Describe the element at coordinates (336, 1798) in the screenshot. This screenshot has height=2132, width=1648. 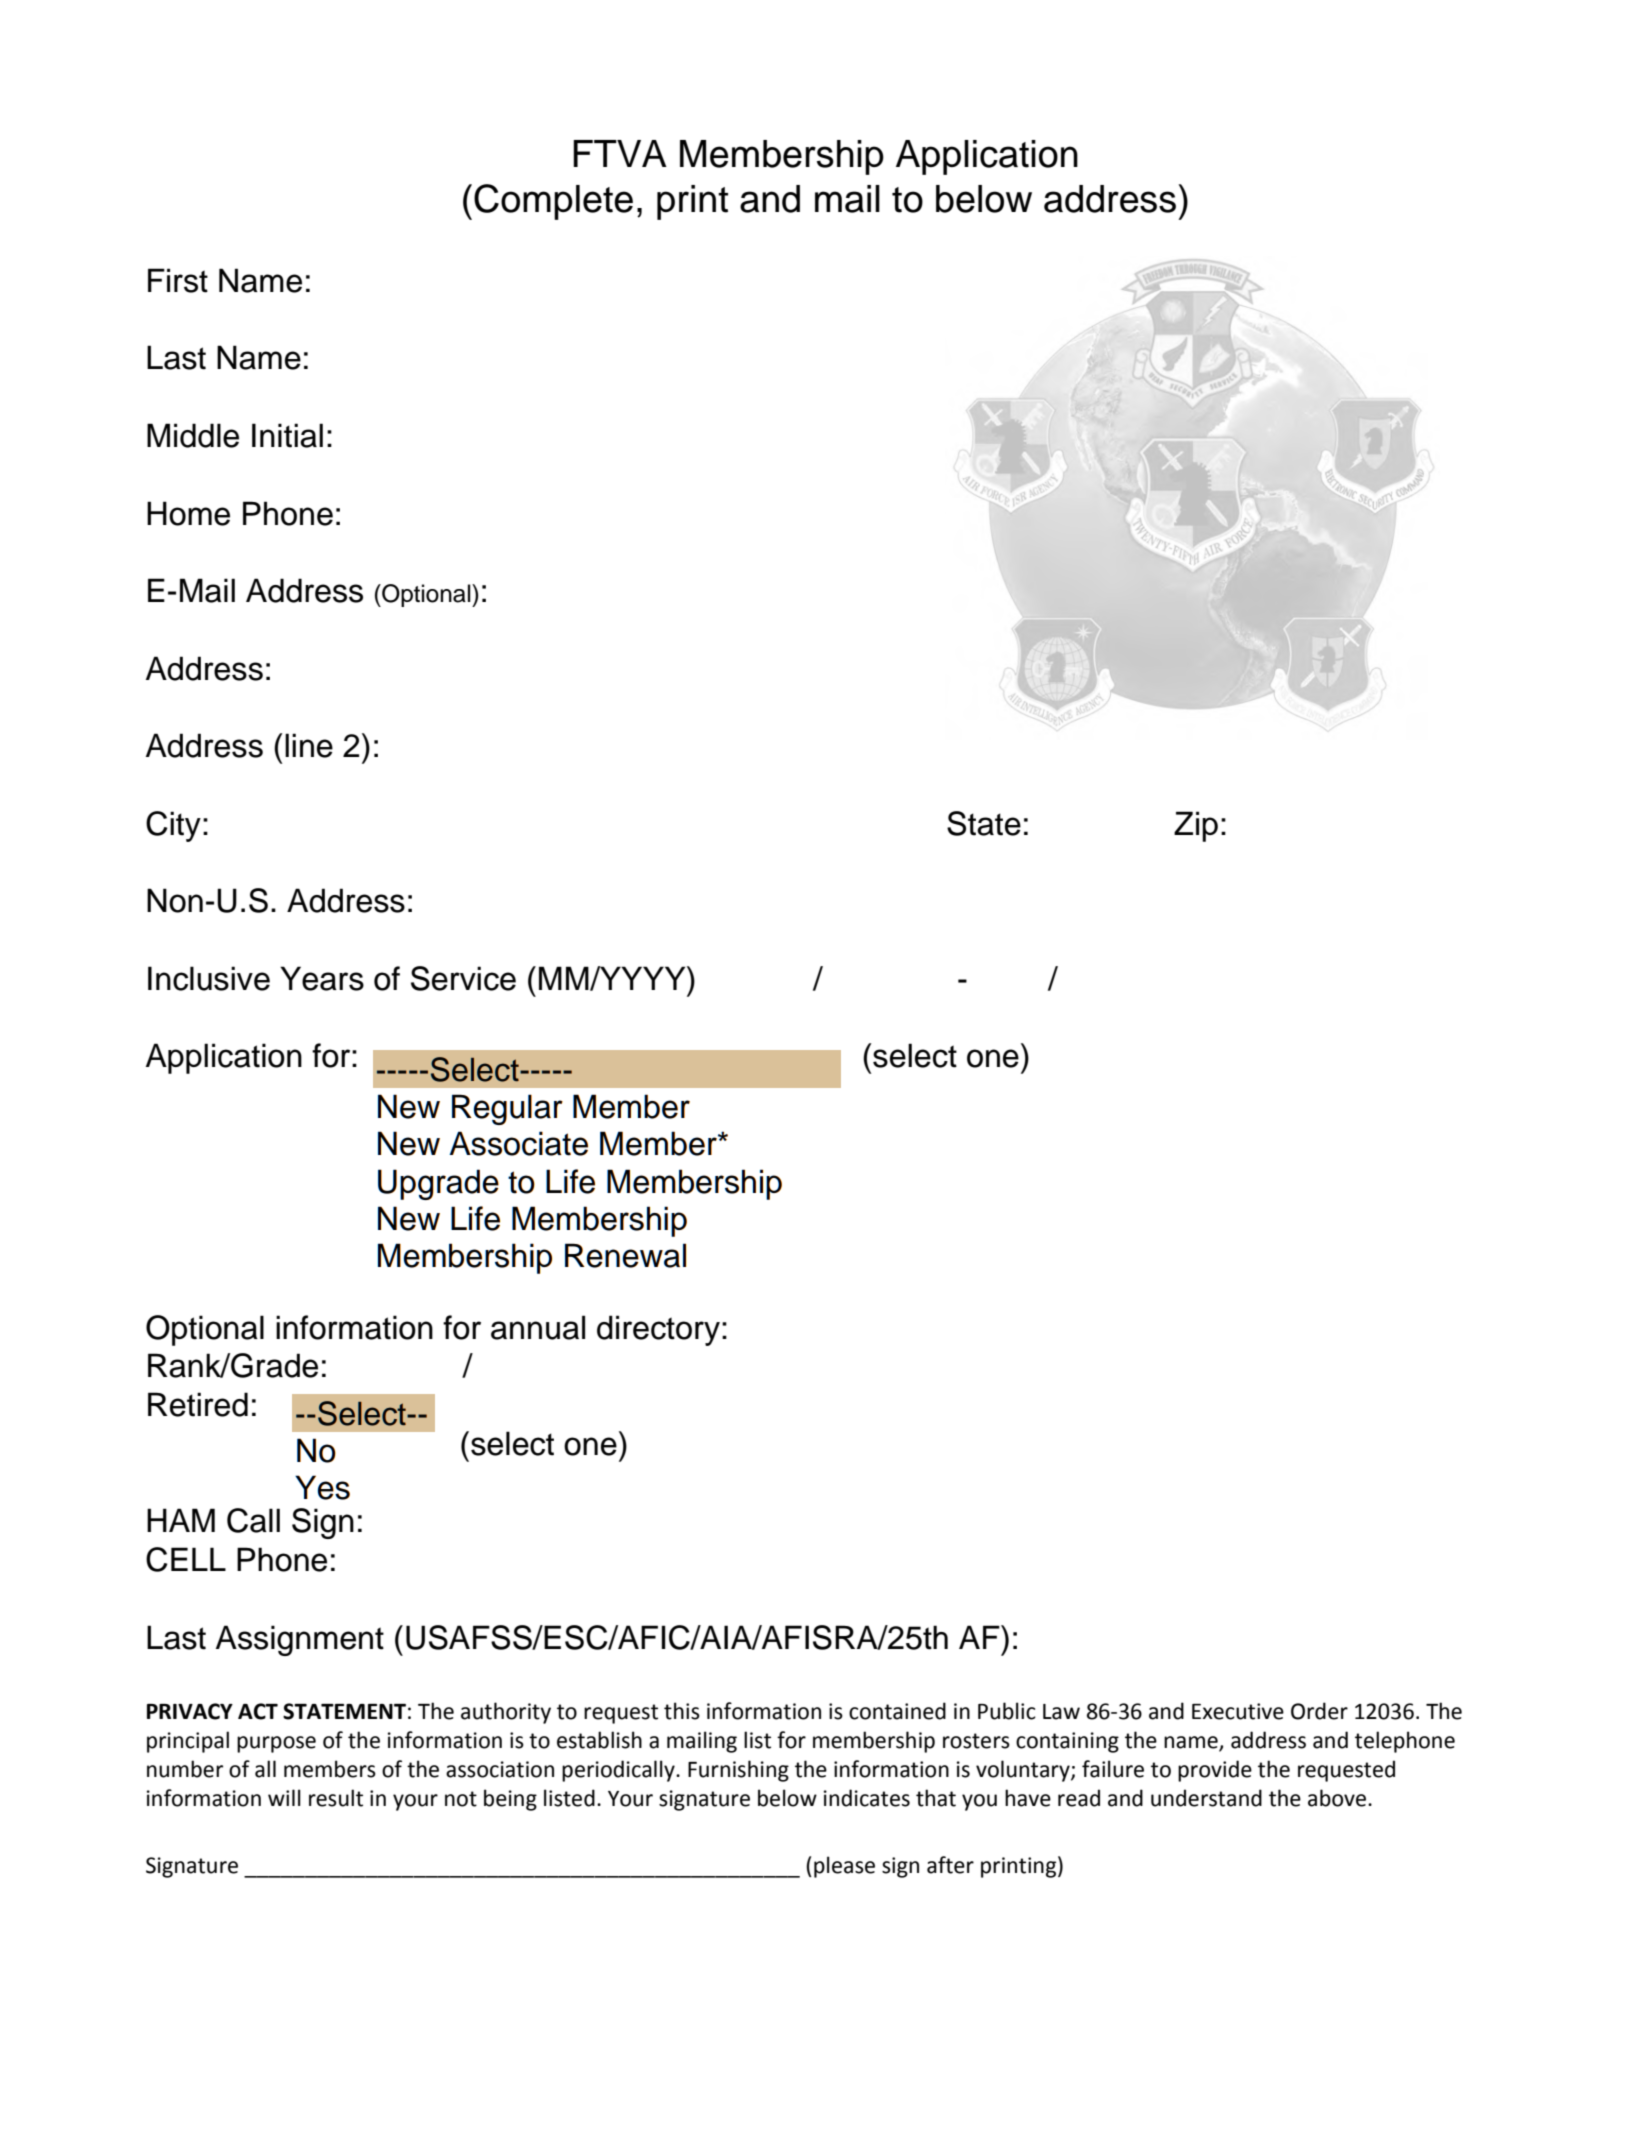
I see `result` at that location.
